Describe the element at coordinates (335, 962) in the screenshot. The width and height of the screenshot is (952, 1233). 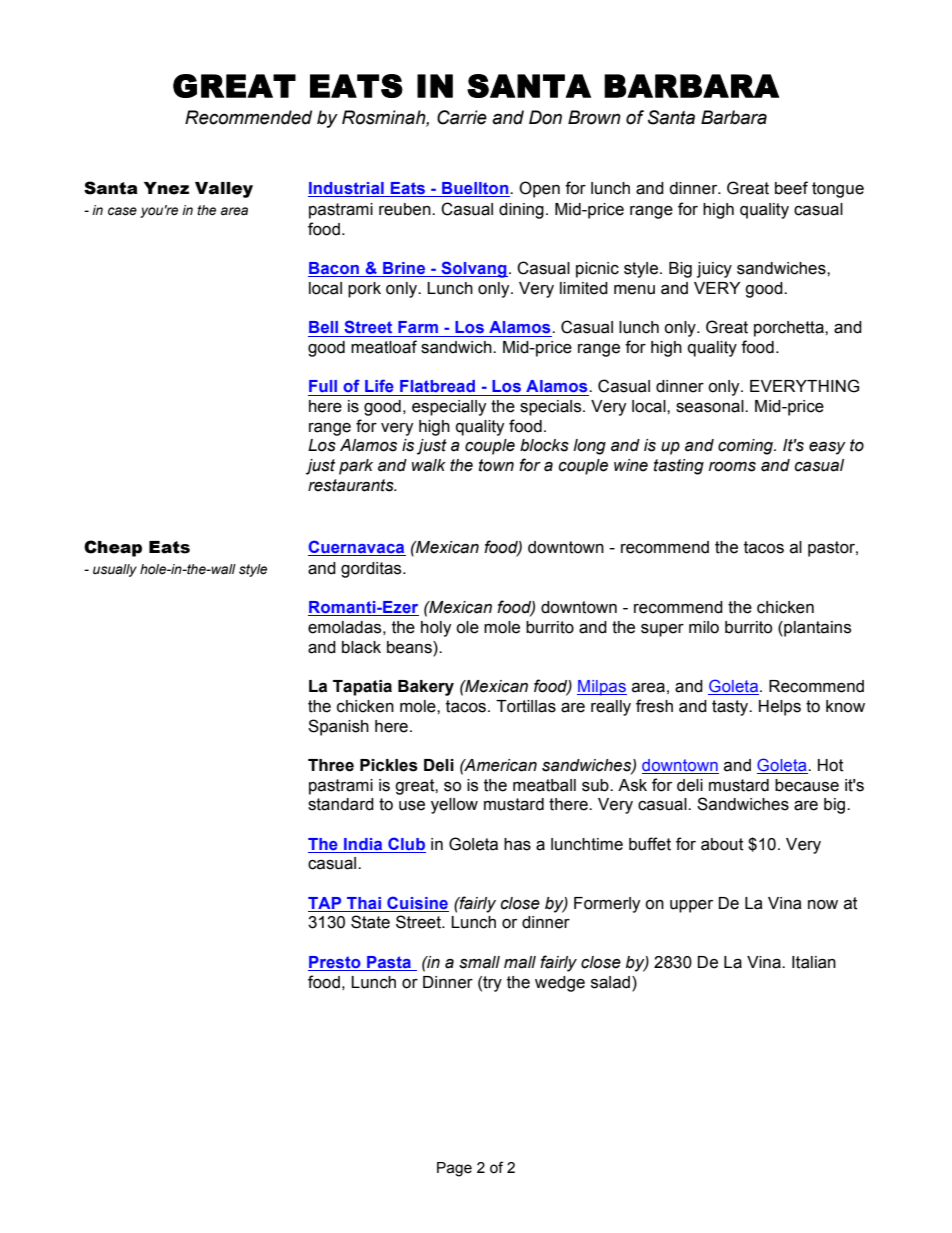
I see `Presto` at that location.
